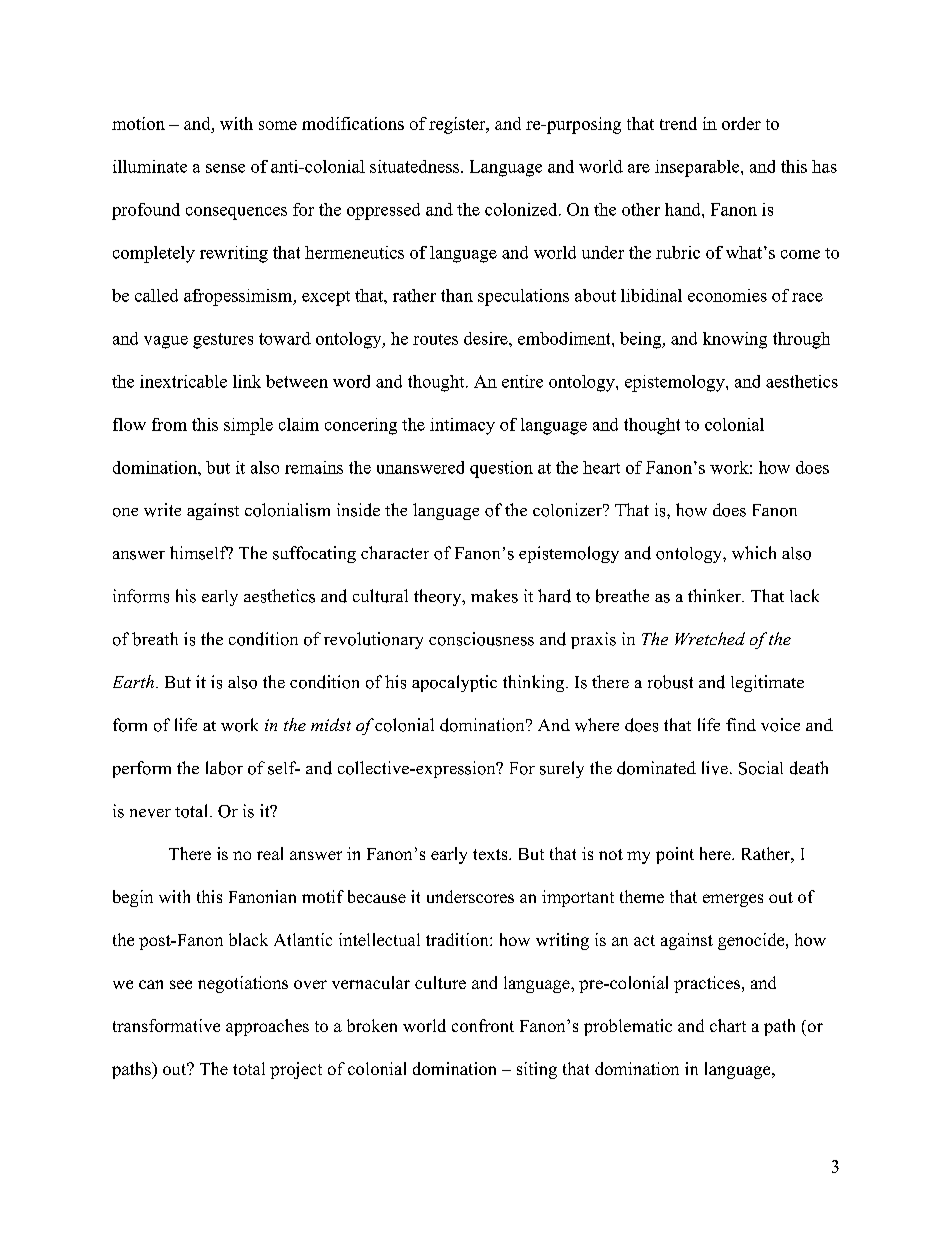  What do you see at coordinates (494, 596) in the screenshot?
I see `makes` at bounding box center [494, 596].
